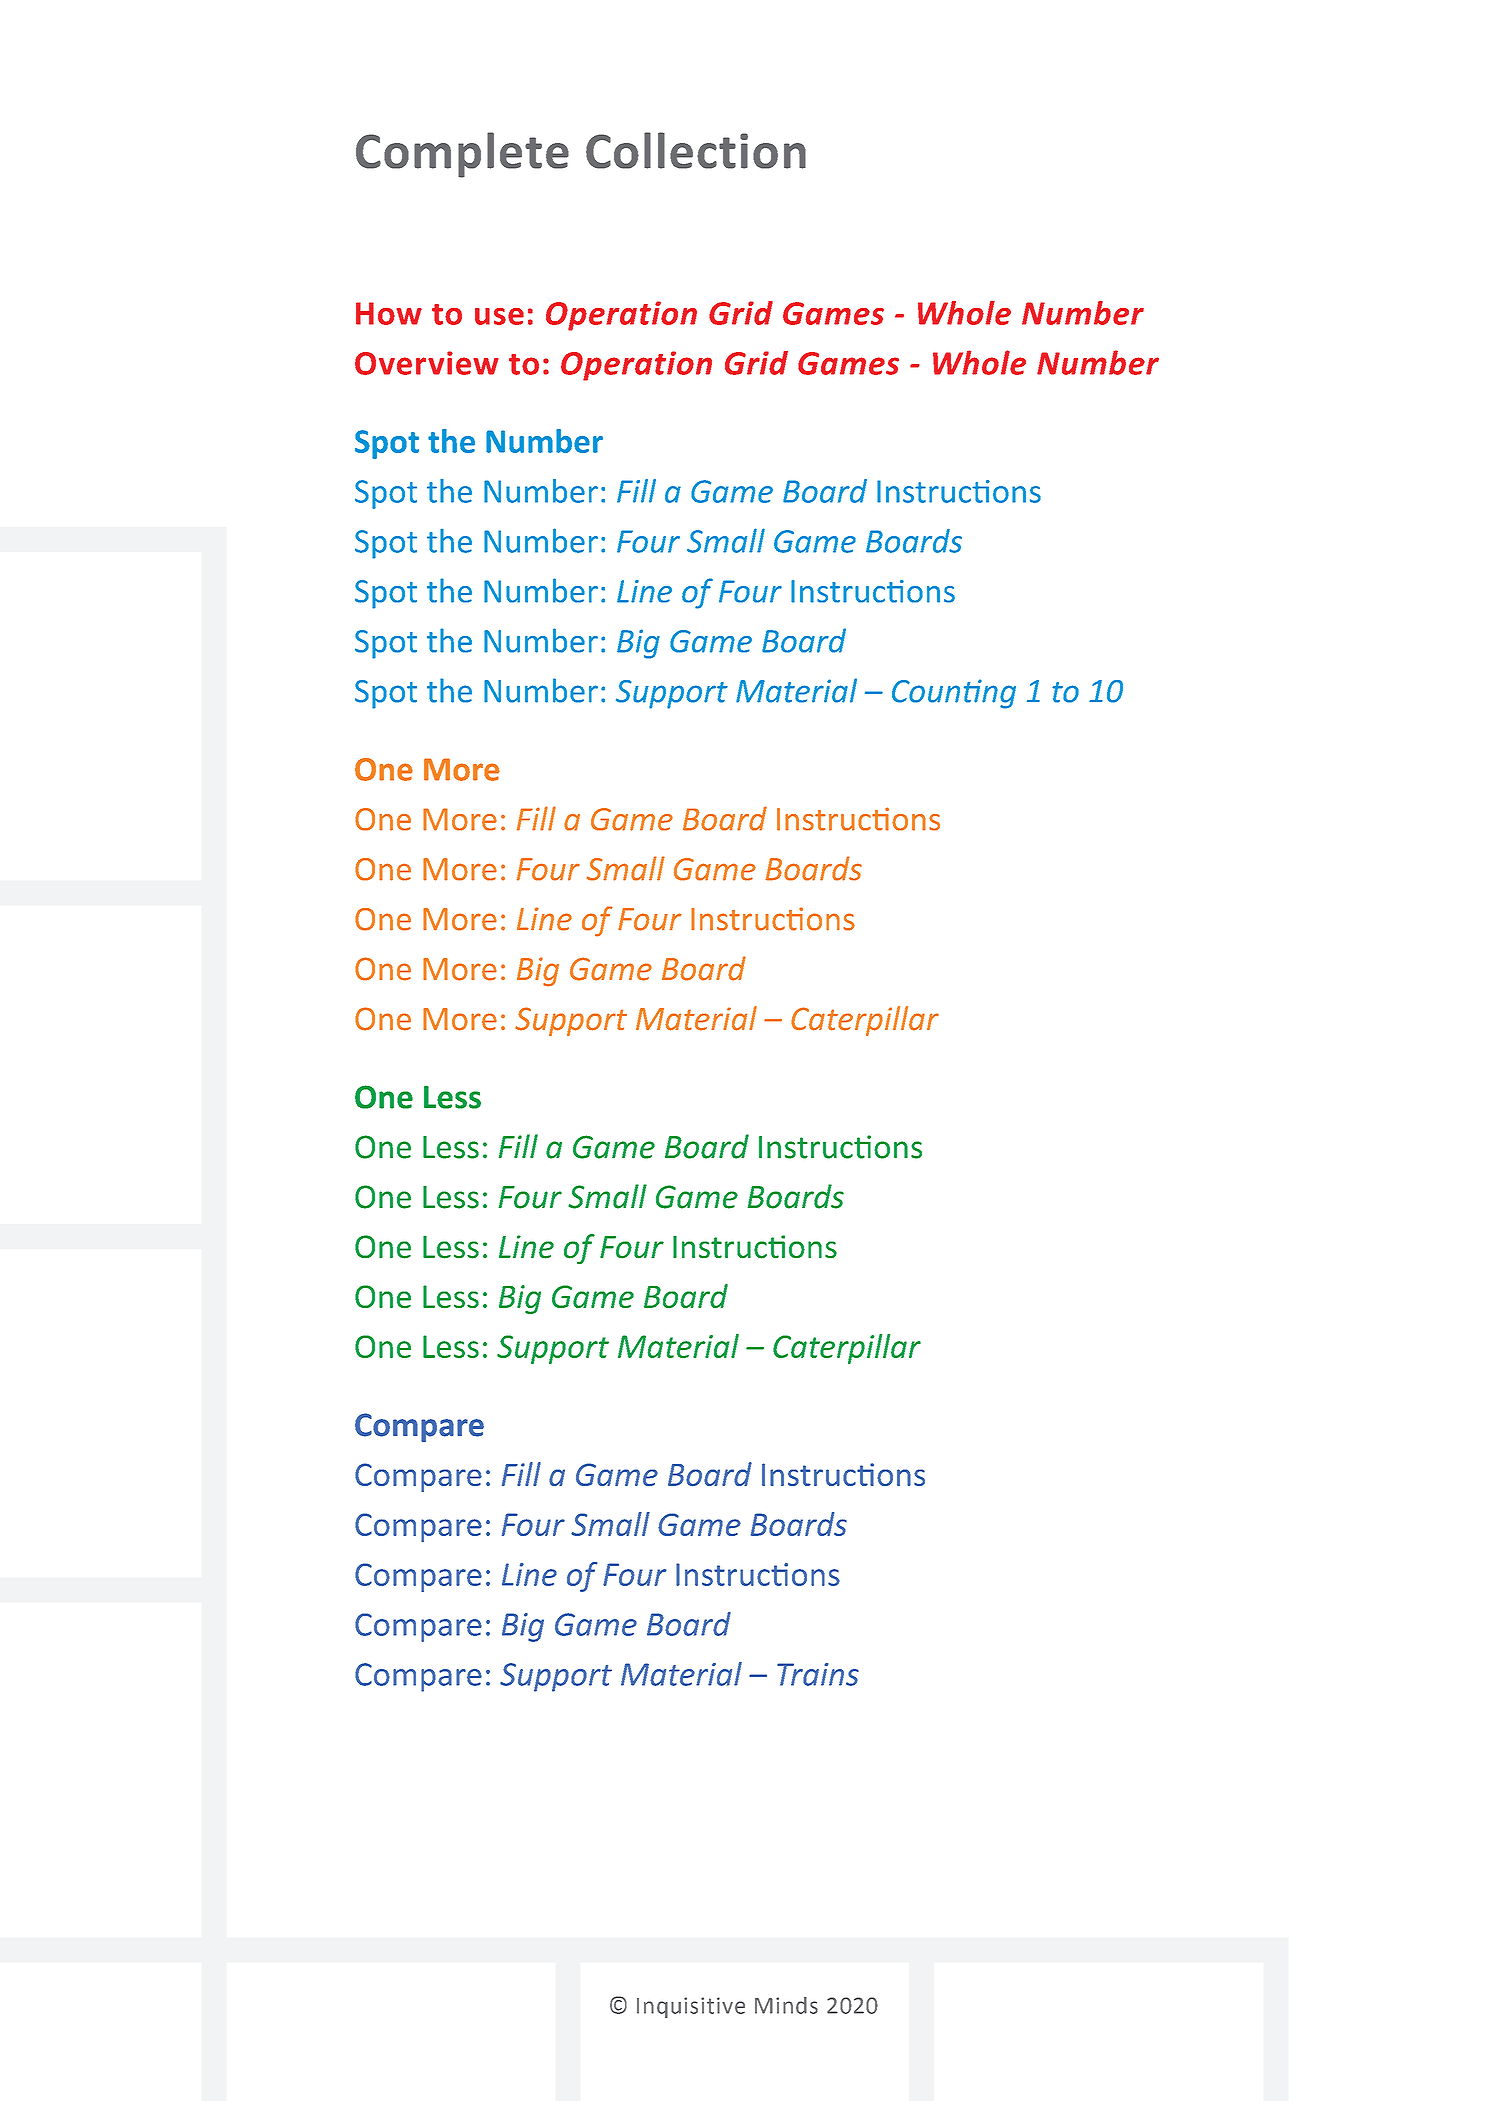  I want to click on Overview, so click(427, 363).
